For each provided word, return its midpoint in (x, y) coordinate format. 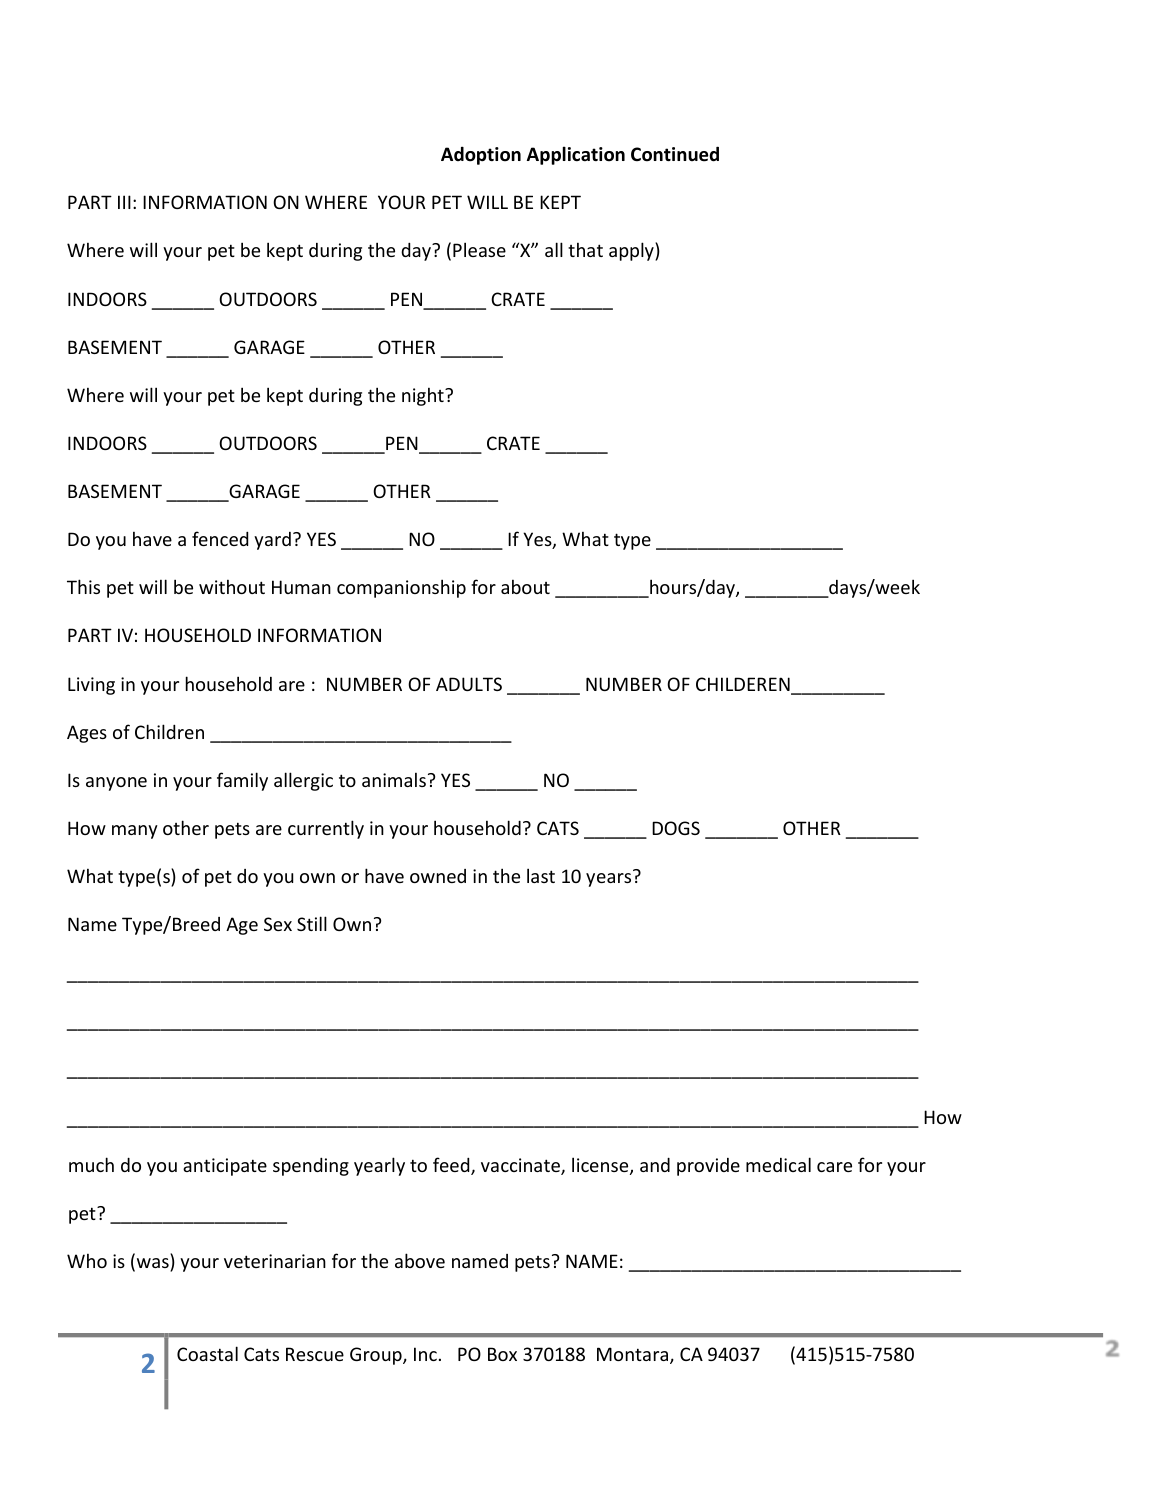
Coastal (207, 1353)
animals (394, 779)
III (124, 202)
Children (169, 731)
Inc (425, 1354)
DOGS (676, 828)
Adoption (481, 155)
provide (708, 1167)
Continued (675, 154)
